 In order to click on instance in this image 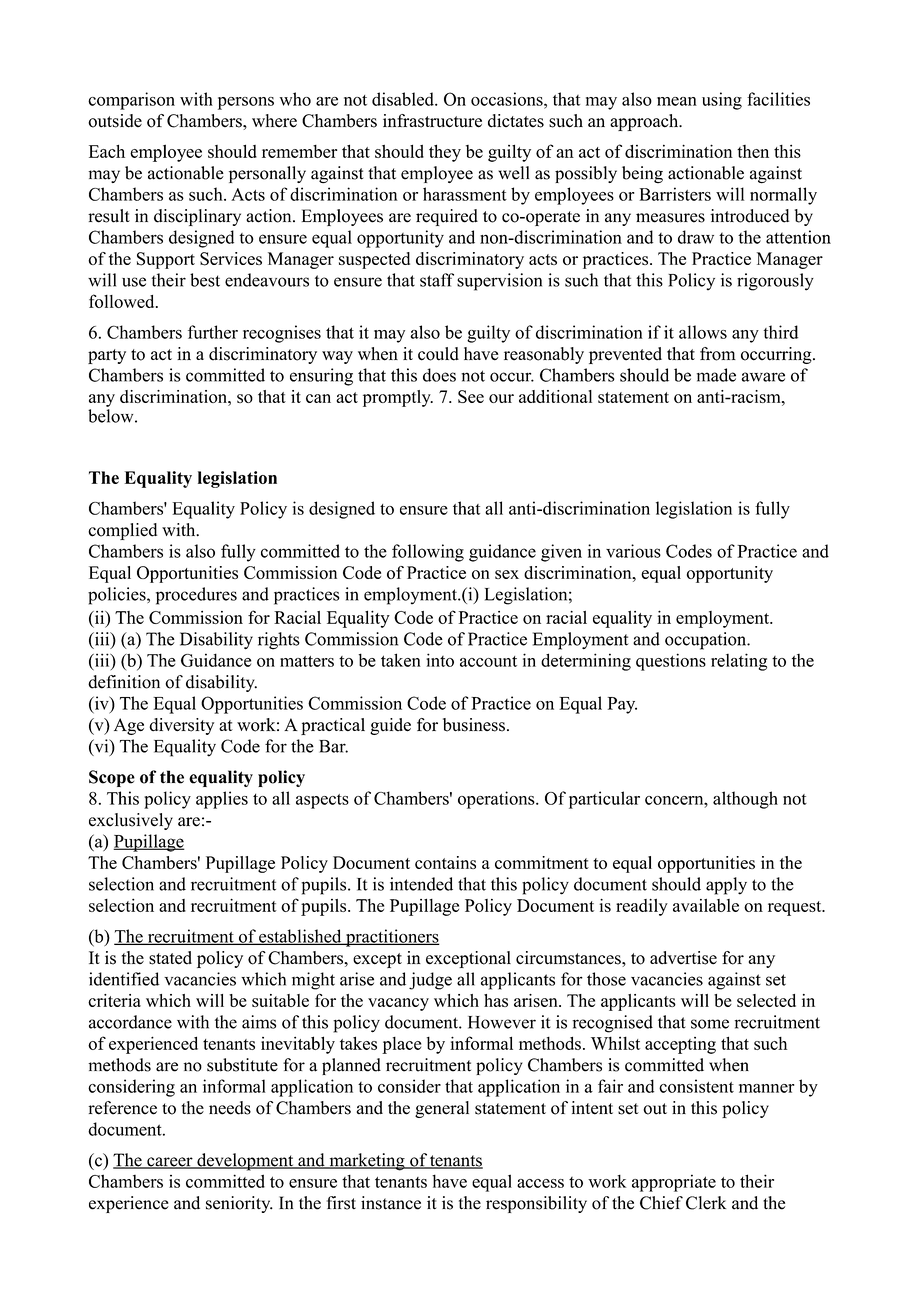, I will do `click(391, 1203)`.
